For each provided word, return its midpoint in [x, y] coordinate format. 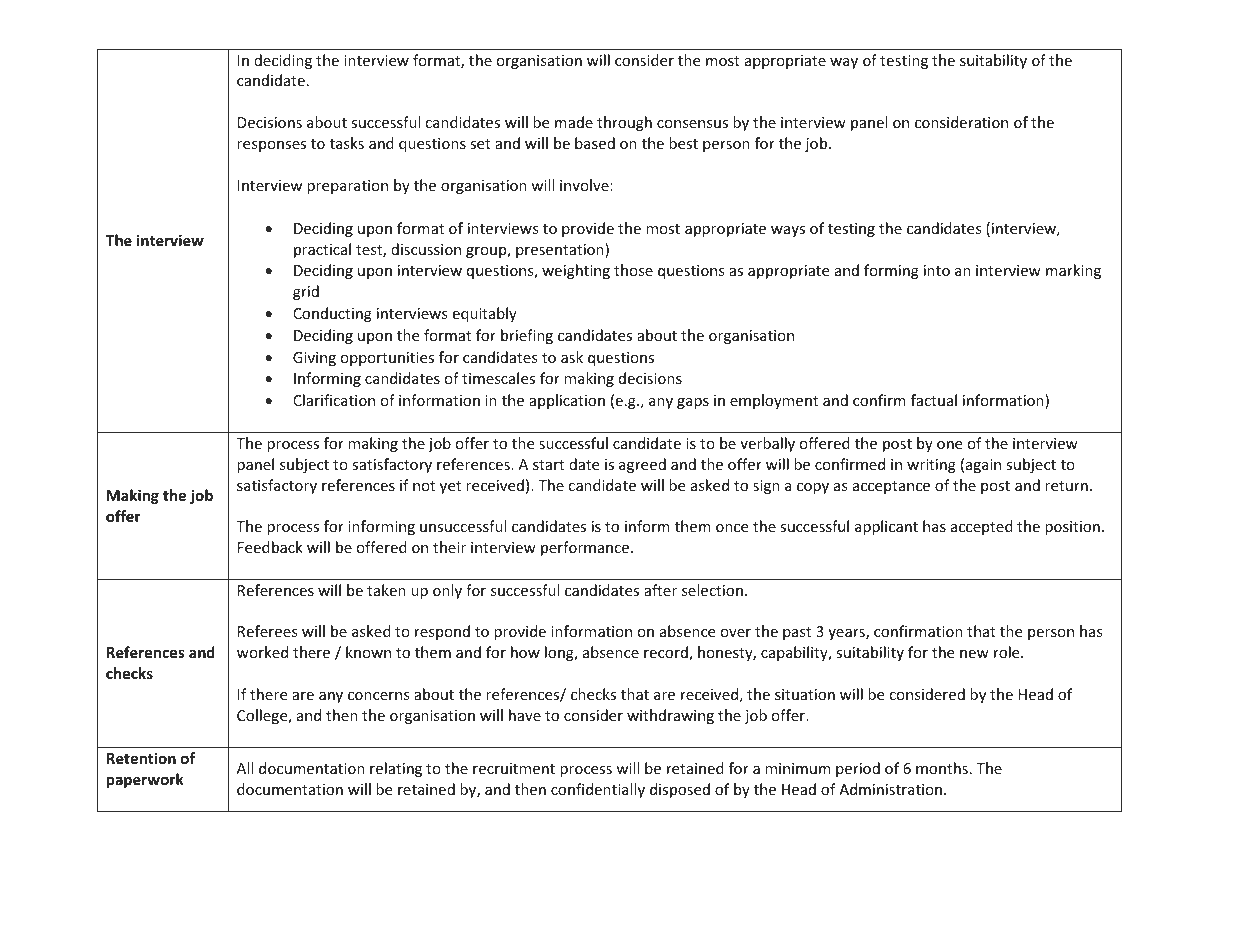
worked [262, 652]
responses [271, 146]
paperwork [145, 780]
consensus [692, 124]
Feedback [270, 547]
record [667, 653]
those [633, 270]
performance [586, 548]
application [567, 401]
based [595, 143]
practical [322, 250]
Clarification [334, 400]
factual [934, 400]
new [974, 654]
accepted [982, 527]
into [937, 270]
